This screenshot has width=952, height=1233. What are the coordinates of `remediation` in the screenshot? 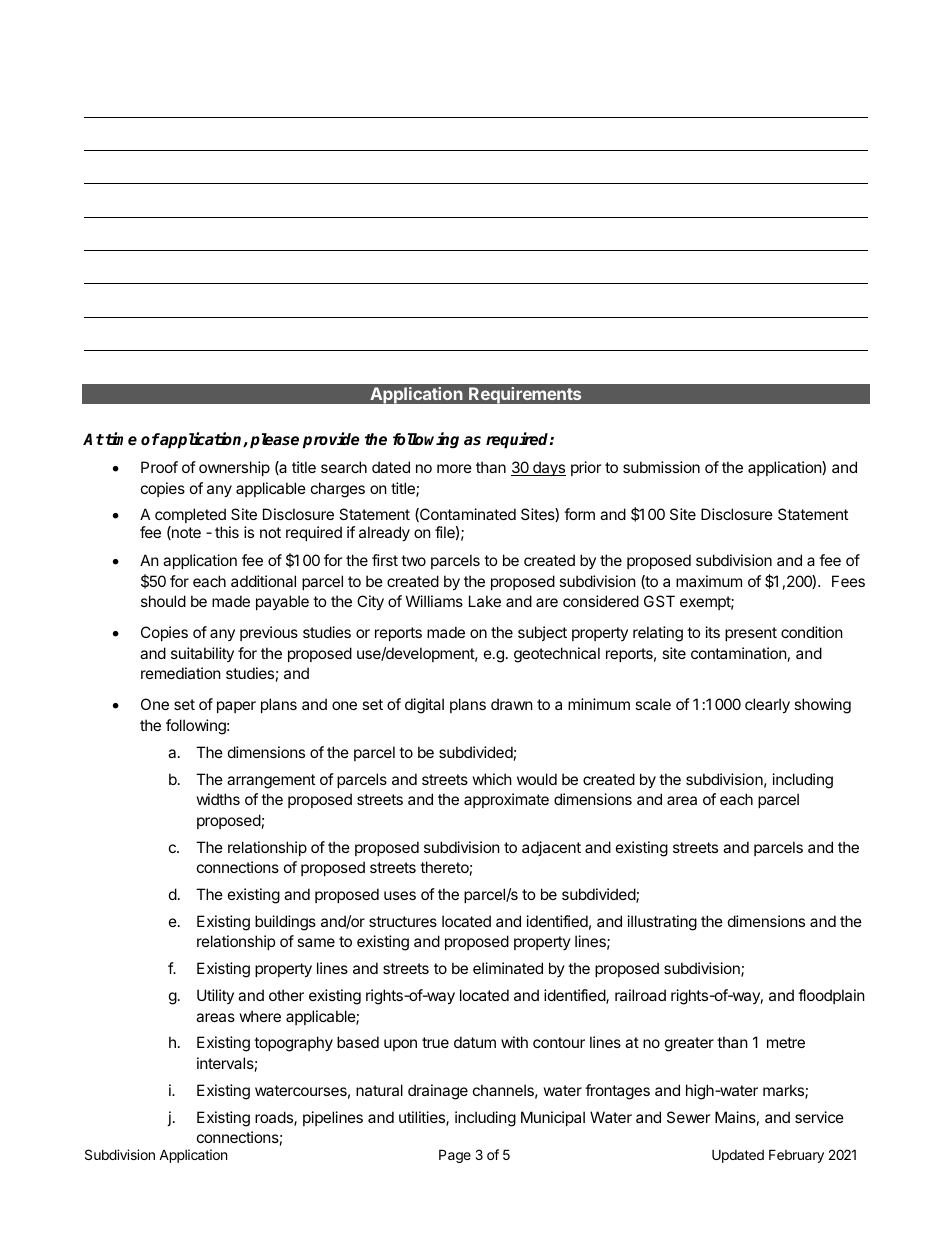 It's located at (181, 673).
